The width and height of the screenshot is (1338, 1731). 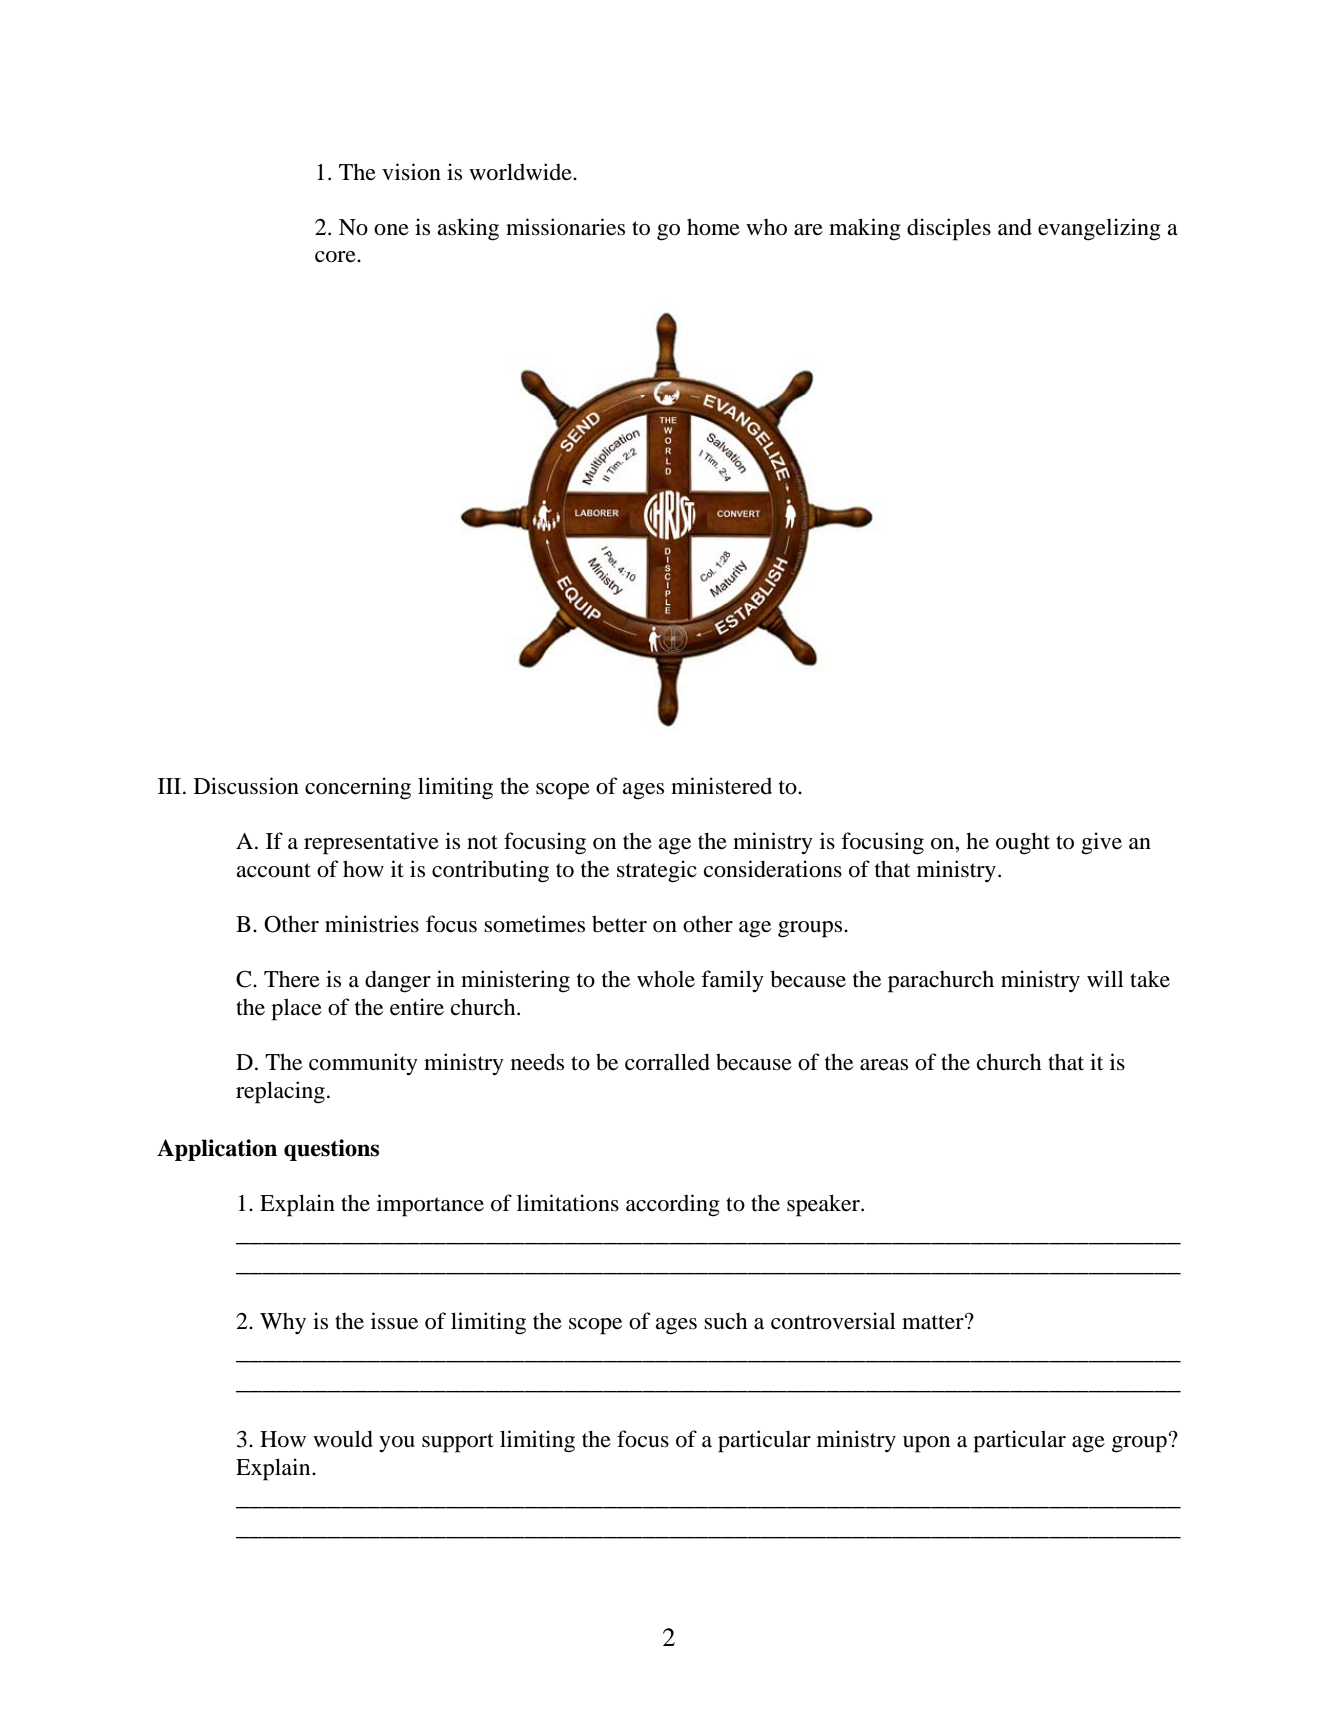 I want to click on ministered, so click(x=721, y=786).
